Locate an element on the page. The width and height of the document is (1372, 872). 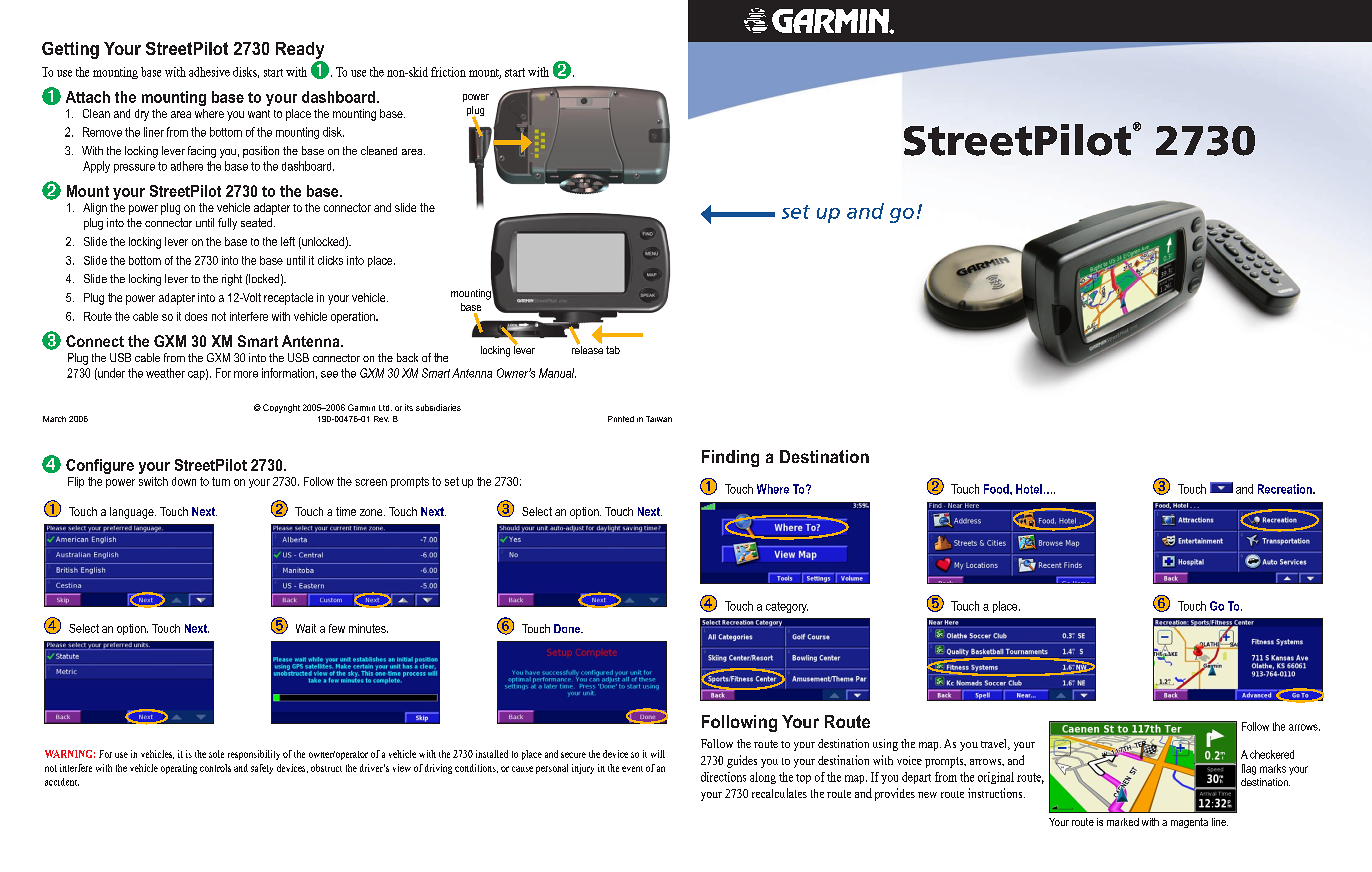
tab is located at coordinates (613, 350).
